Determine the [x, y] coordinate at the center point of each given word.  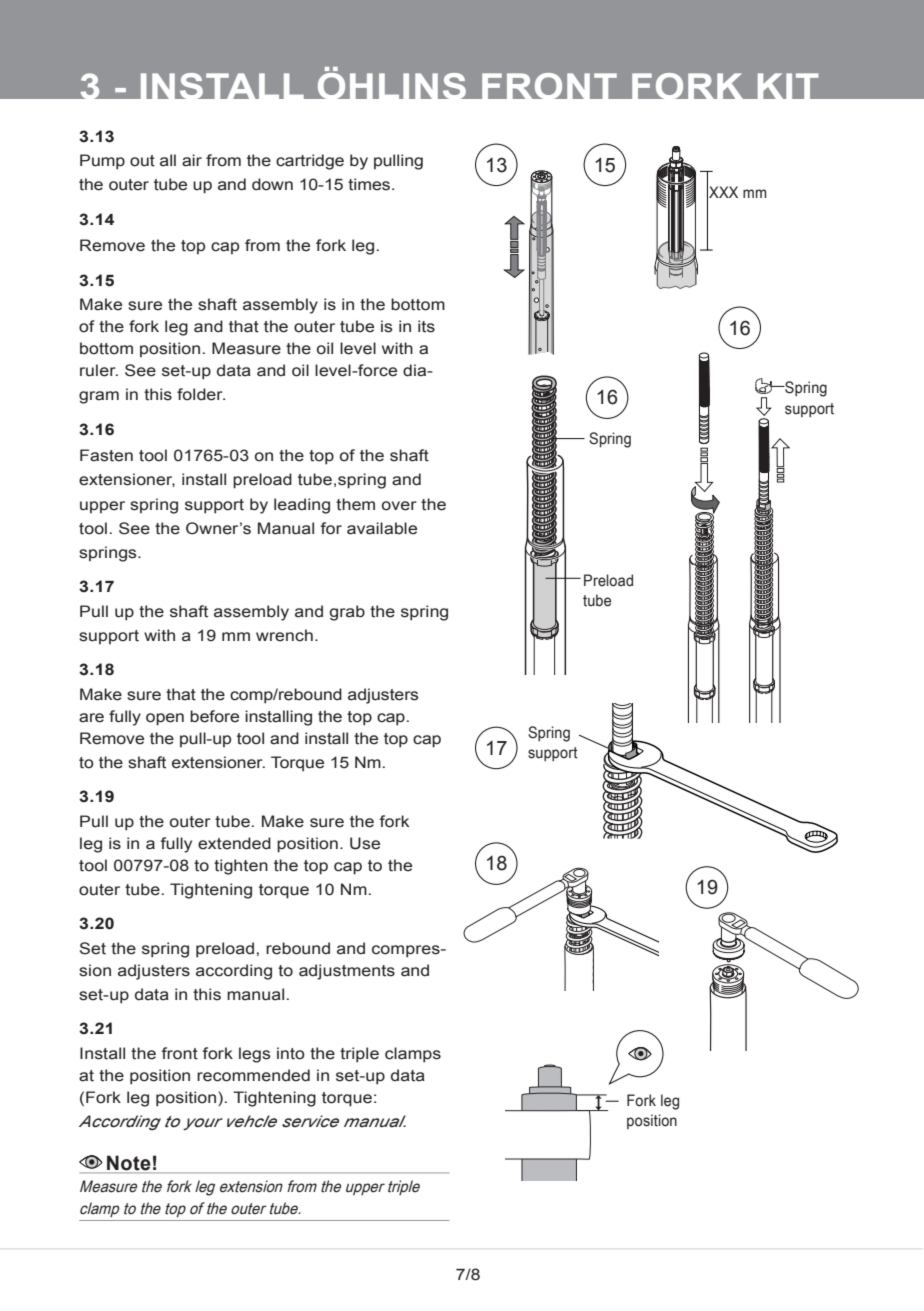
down [272, 184]
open [165, 719]
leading [302, 506]
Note [129, 1164]
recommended [253, 1075]
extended [234, 843]
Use [365, 843]
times [370, 184]
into [291, 1053]
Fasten [106, 455]
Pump [102, 162]
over [399, 506]
